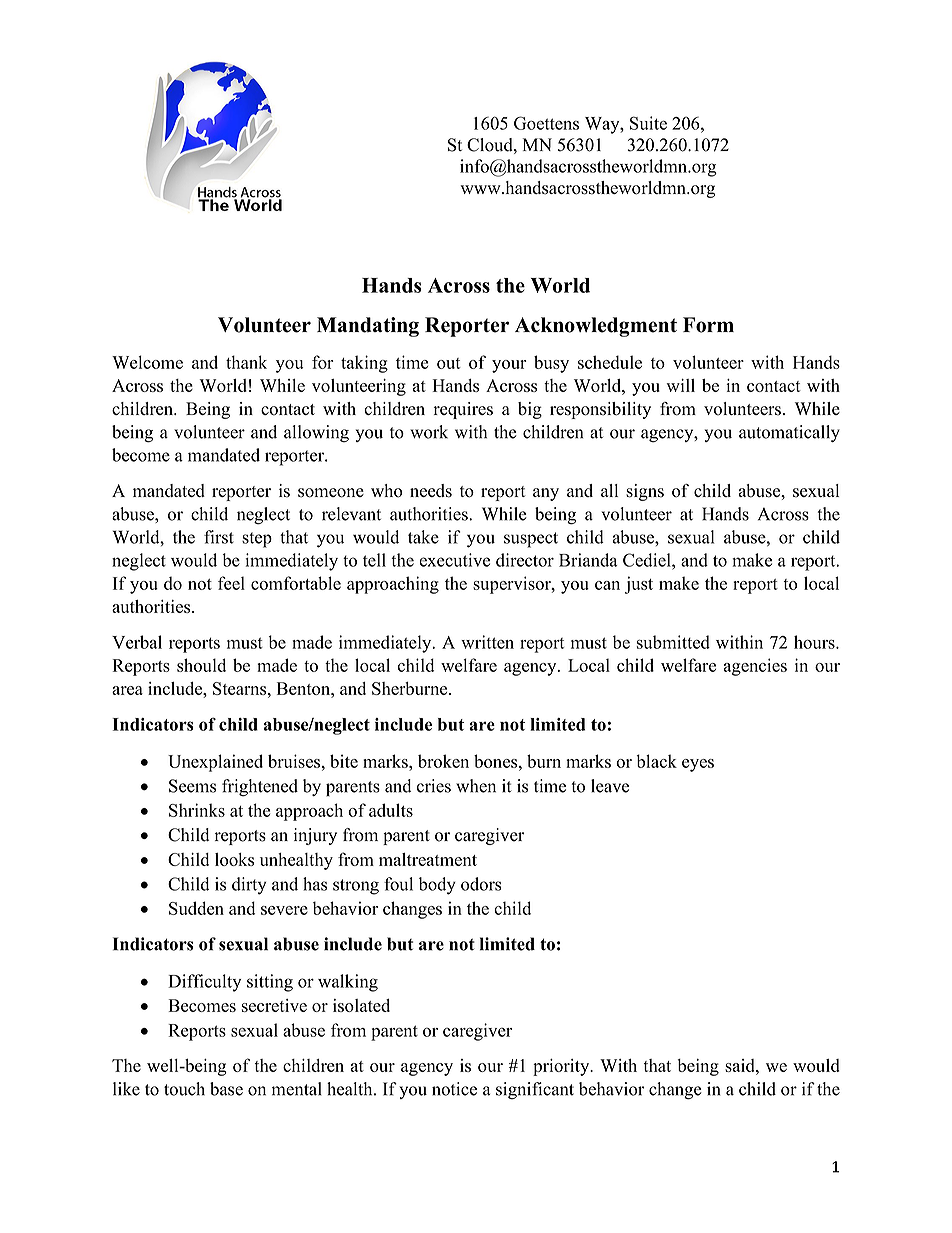  What do you see at coordinates (708, 325) in the document?
I see `Form` at bounding box center [708, 325].
